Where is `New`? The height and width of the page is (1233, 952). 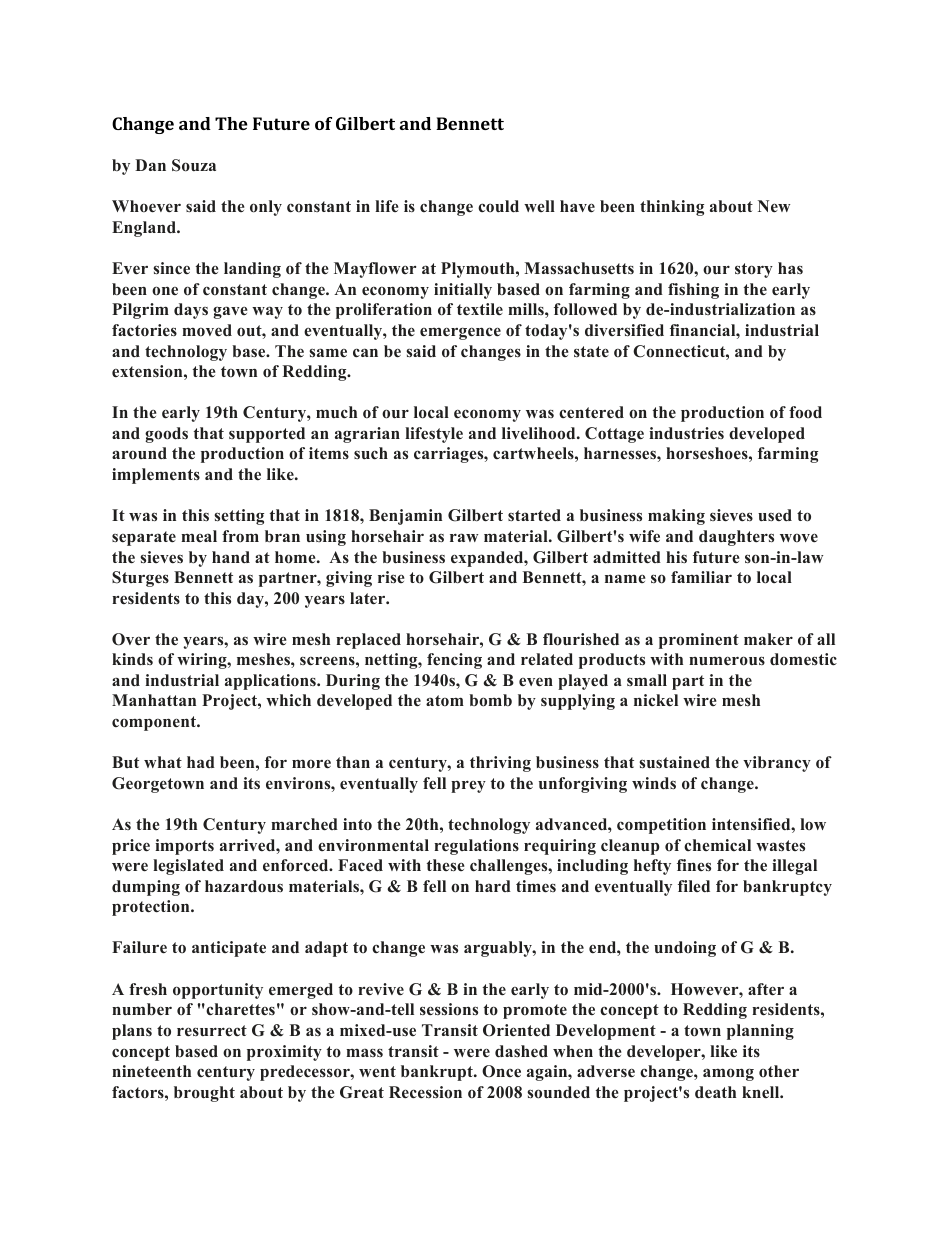
New is located at coordinates (774, 206).
